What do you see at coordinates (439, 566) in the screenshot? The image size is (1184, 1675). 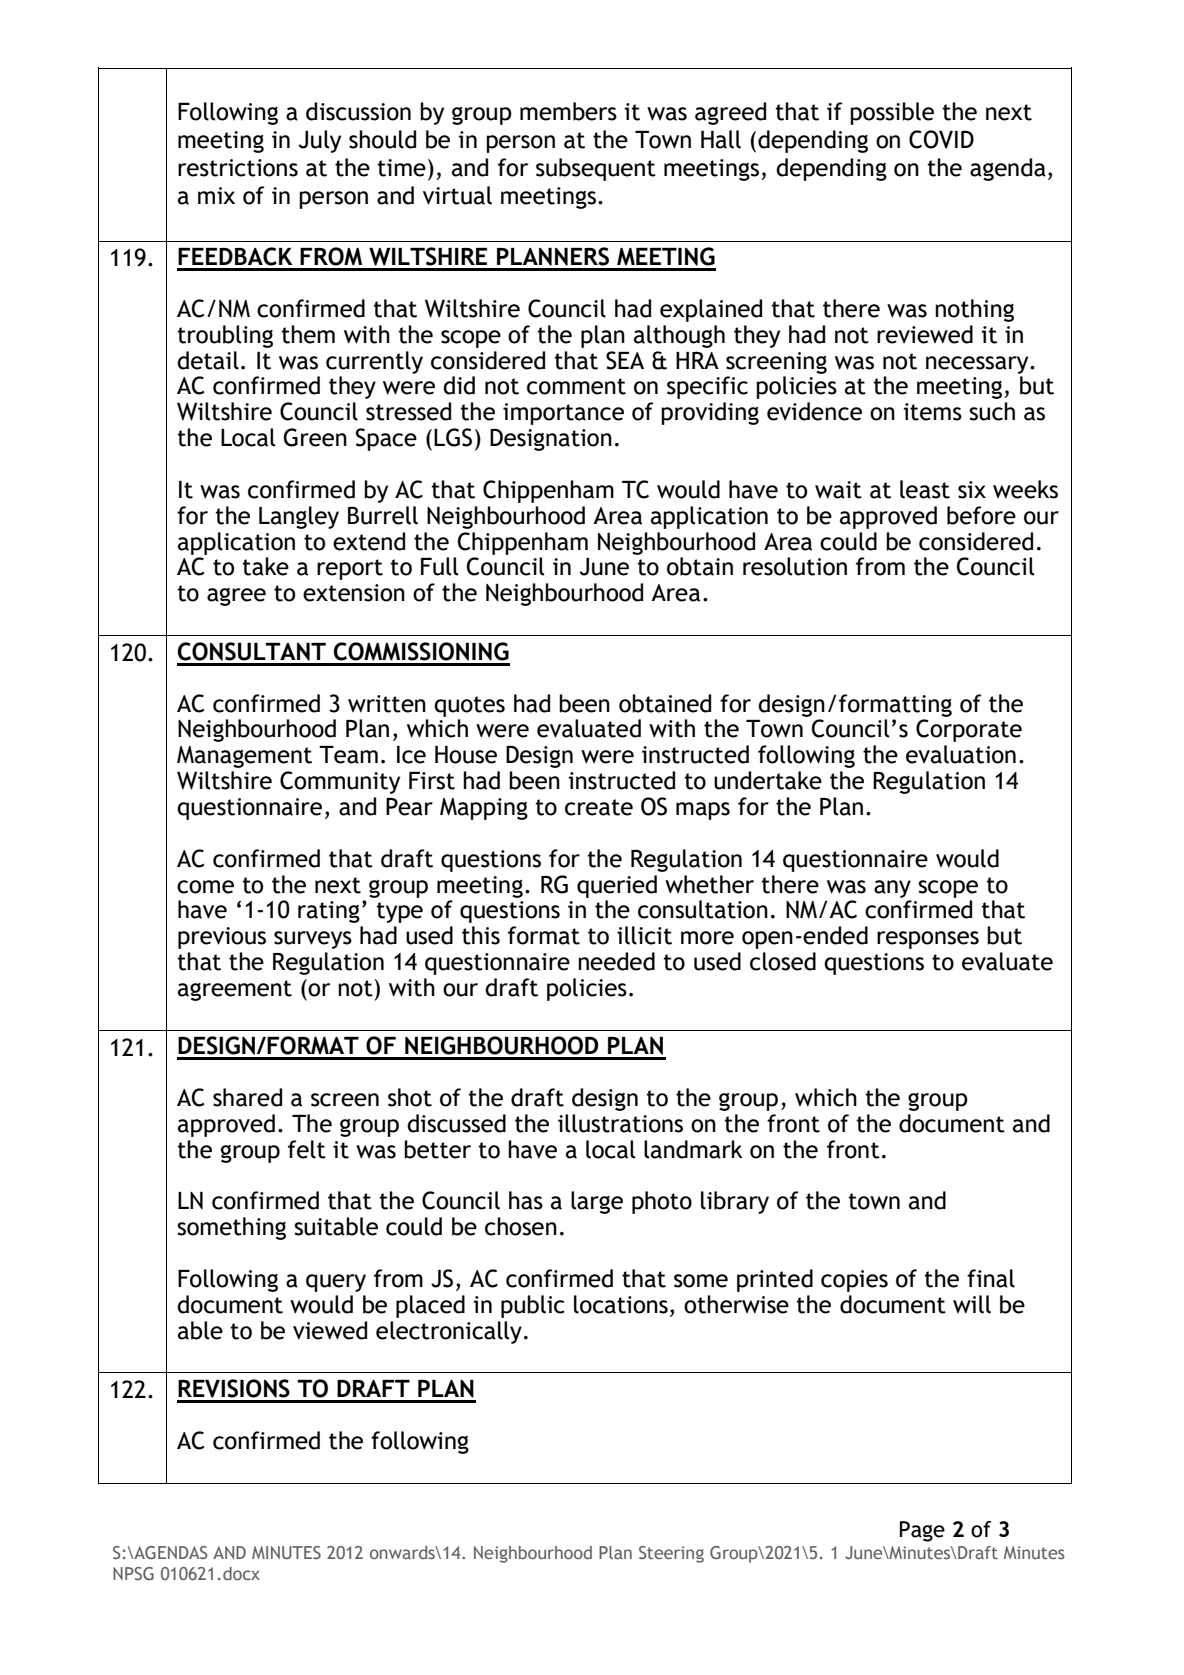 I see `Full` at bounding box center [439, 566].
